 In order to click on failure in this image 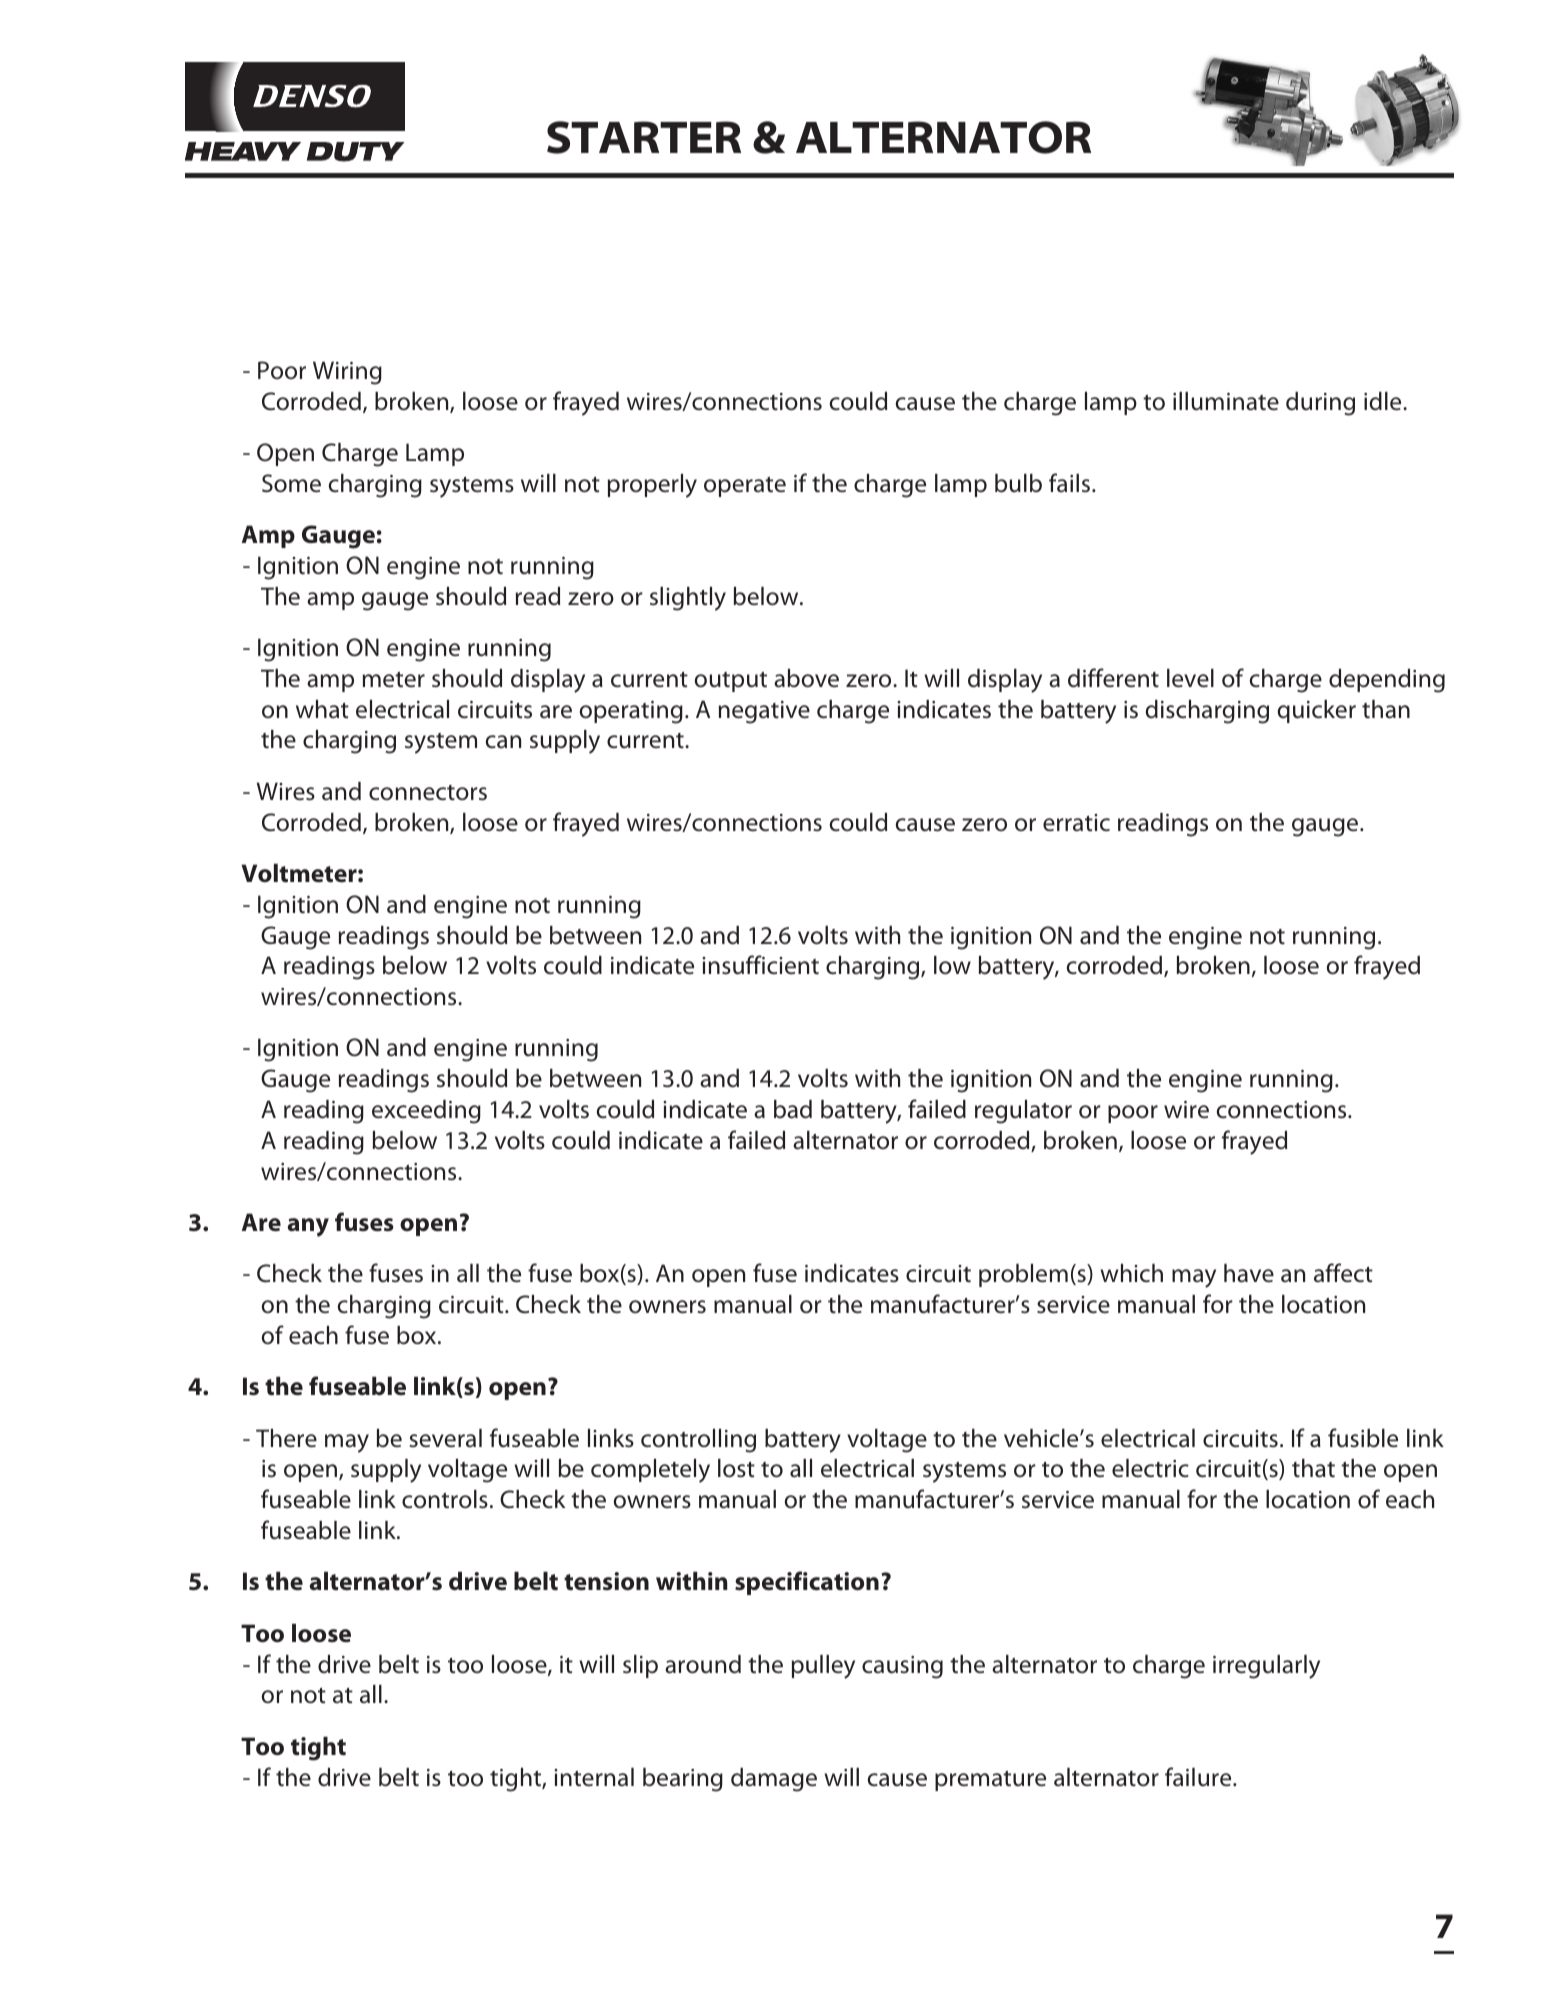, I will do `click(1199, 1777)`.
